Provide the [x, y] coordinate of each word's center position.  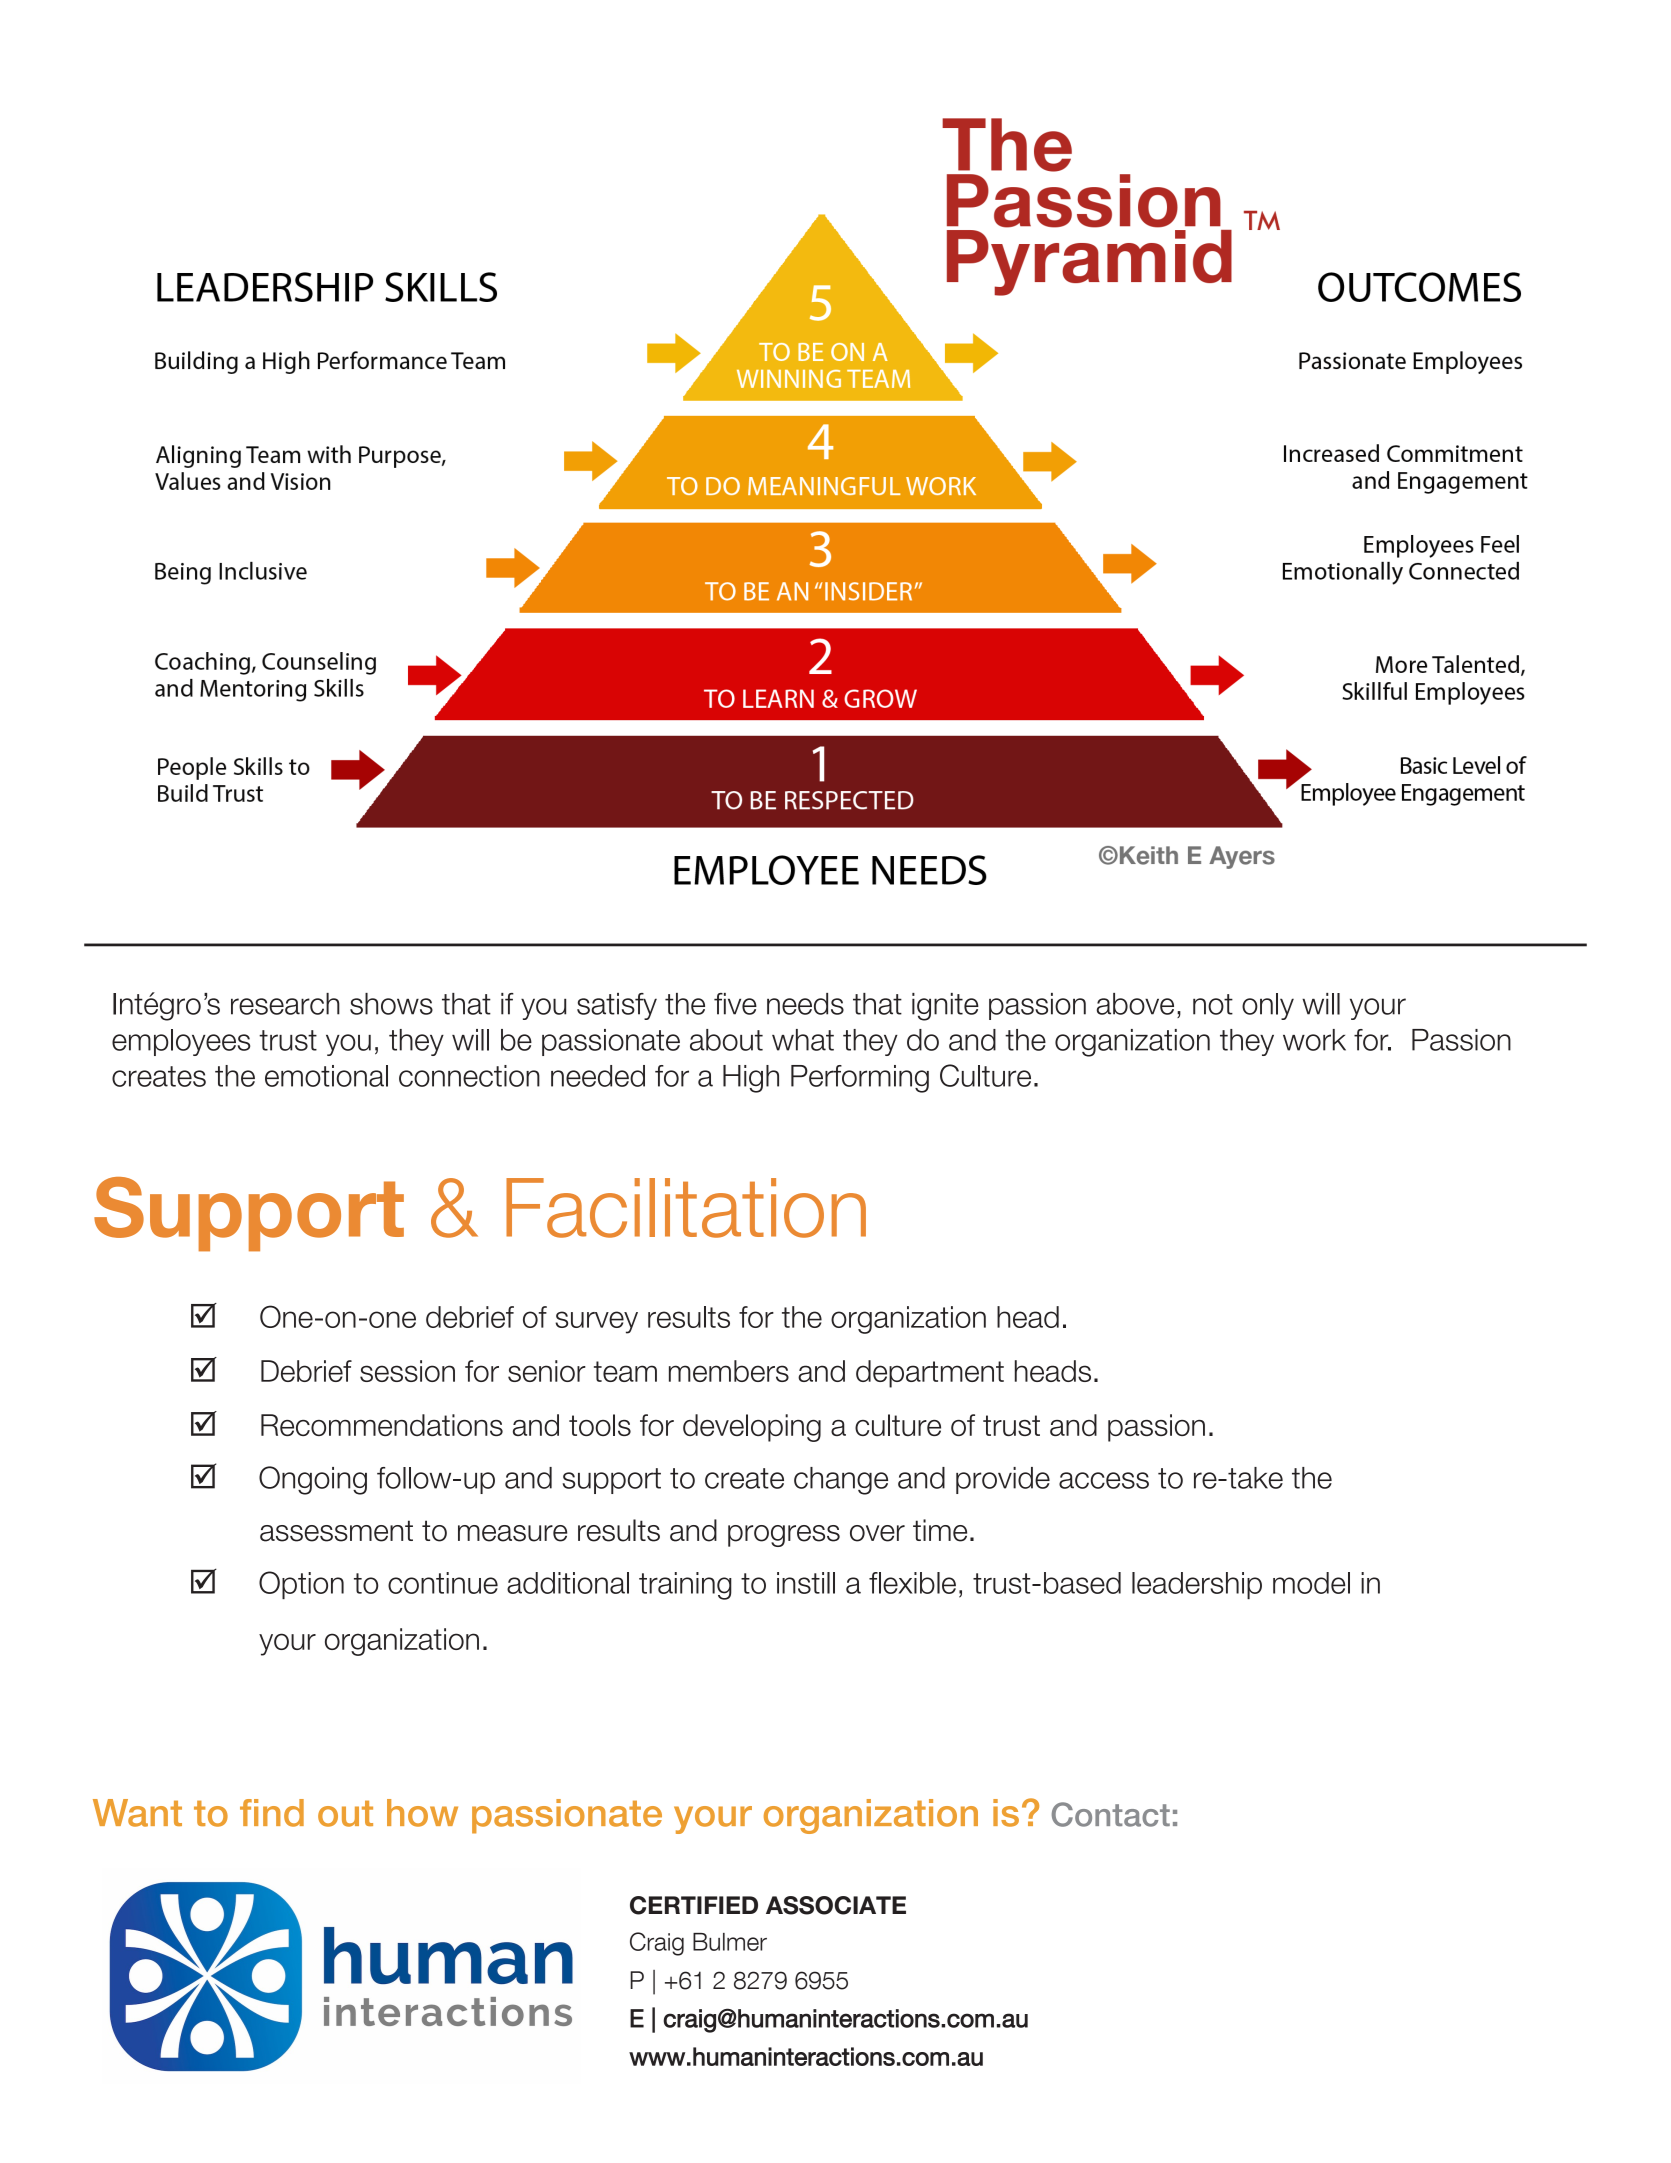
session [407, 1371]
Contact [1111, 1814]
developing [752, 1428]
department [930, 1374]
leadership [1197, 1585]
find [272, 1813]
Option [301, 1585]
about [726, 1040]
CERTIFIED [694, 1905]
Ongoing [313, 1480]
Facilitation [686, 1208]
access [1104, 1480]
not [1213, 1004]
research [285, 1004]
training [685, 1586]
